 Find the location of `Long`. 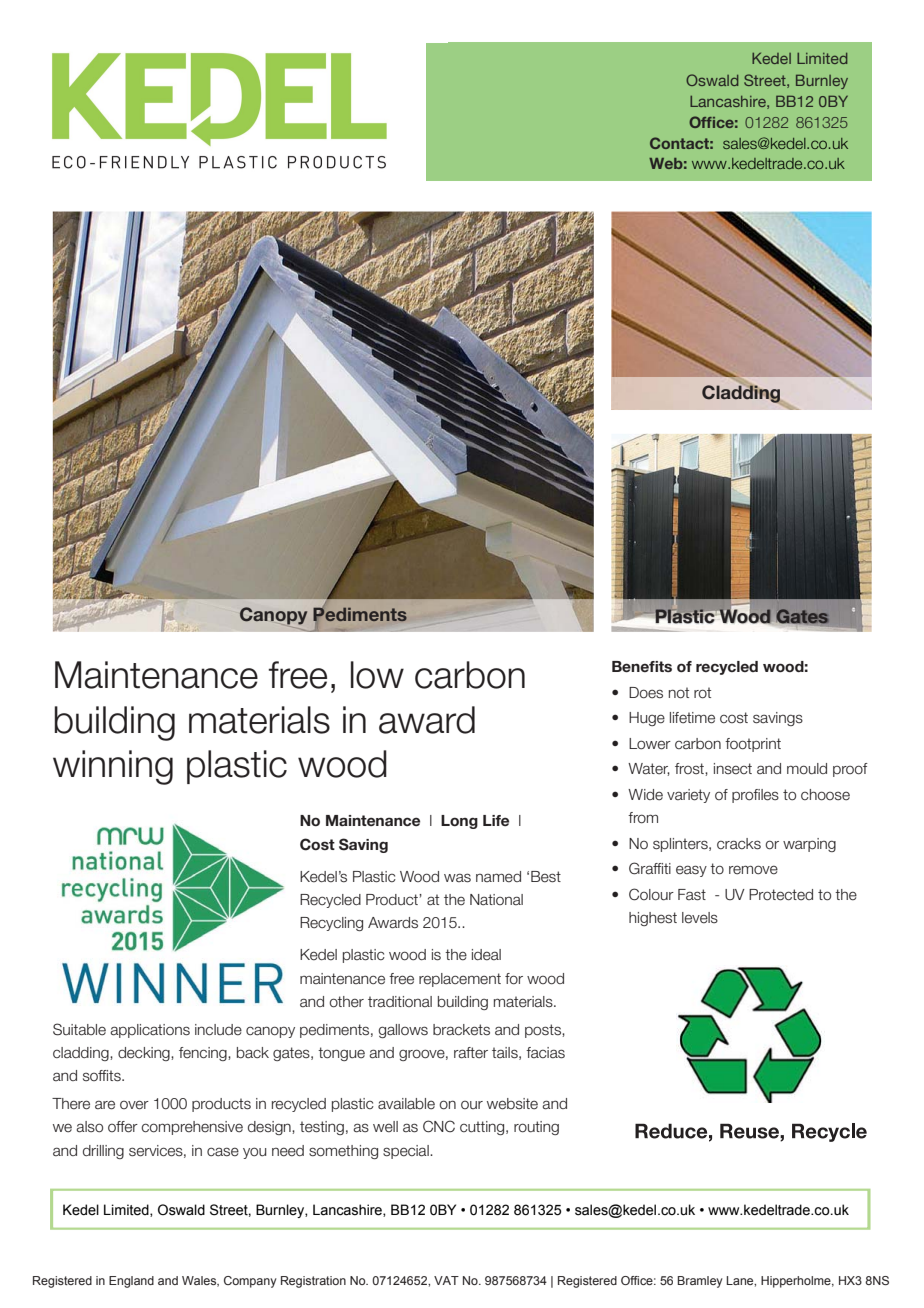

Long is located at coordinates (459, 822).
